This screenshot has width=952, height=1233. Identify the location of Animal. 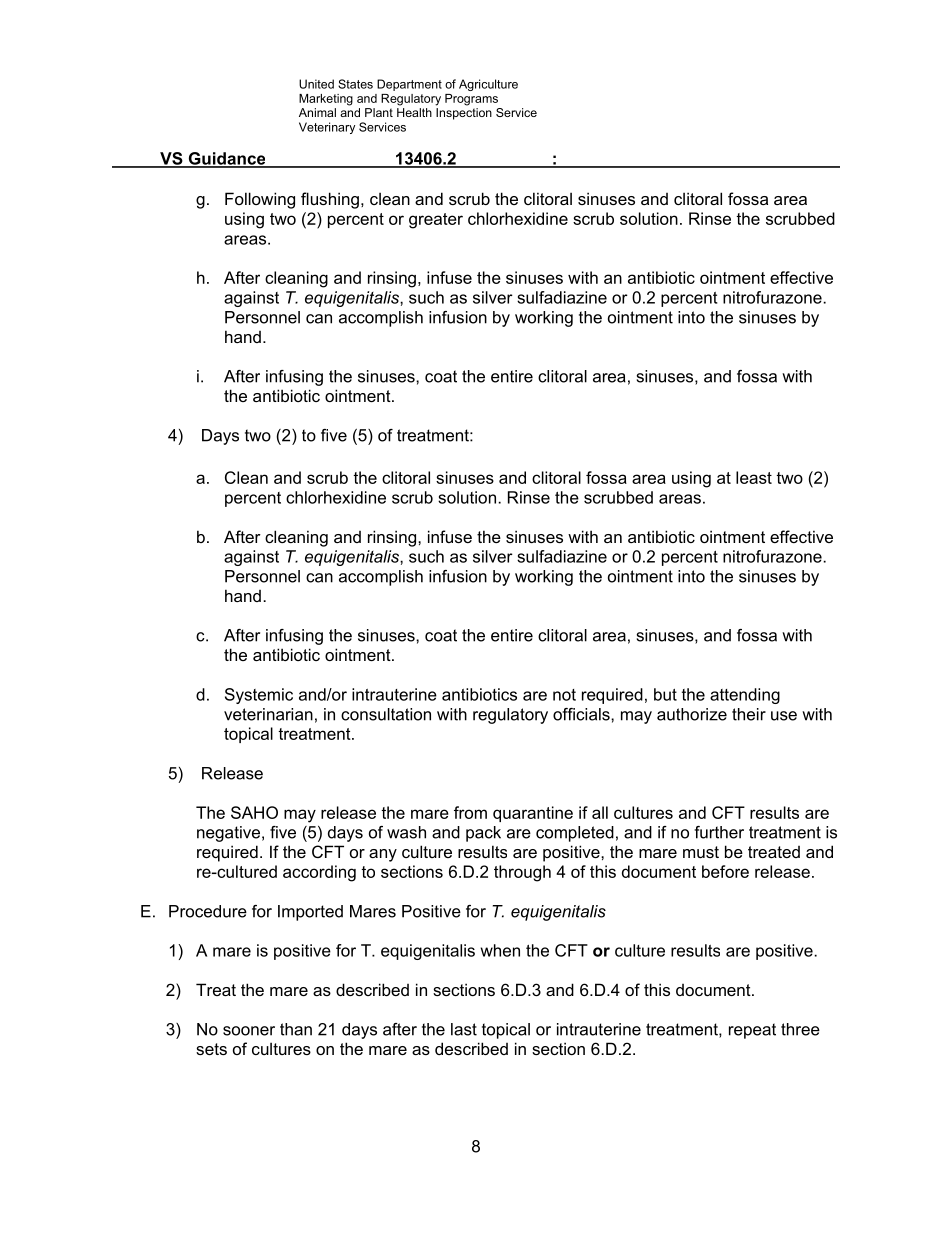
(317, 112).
